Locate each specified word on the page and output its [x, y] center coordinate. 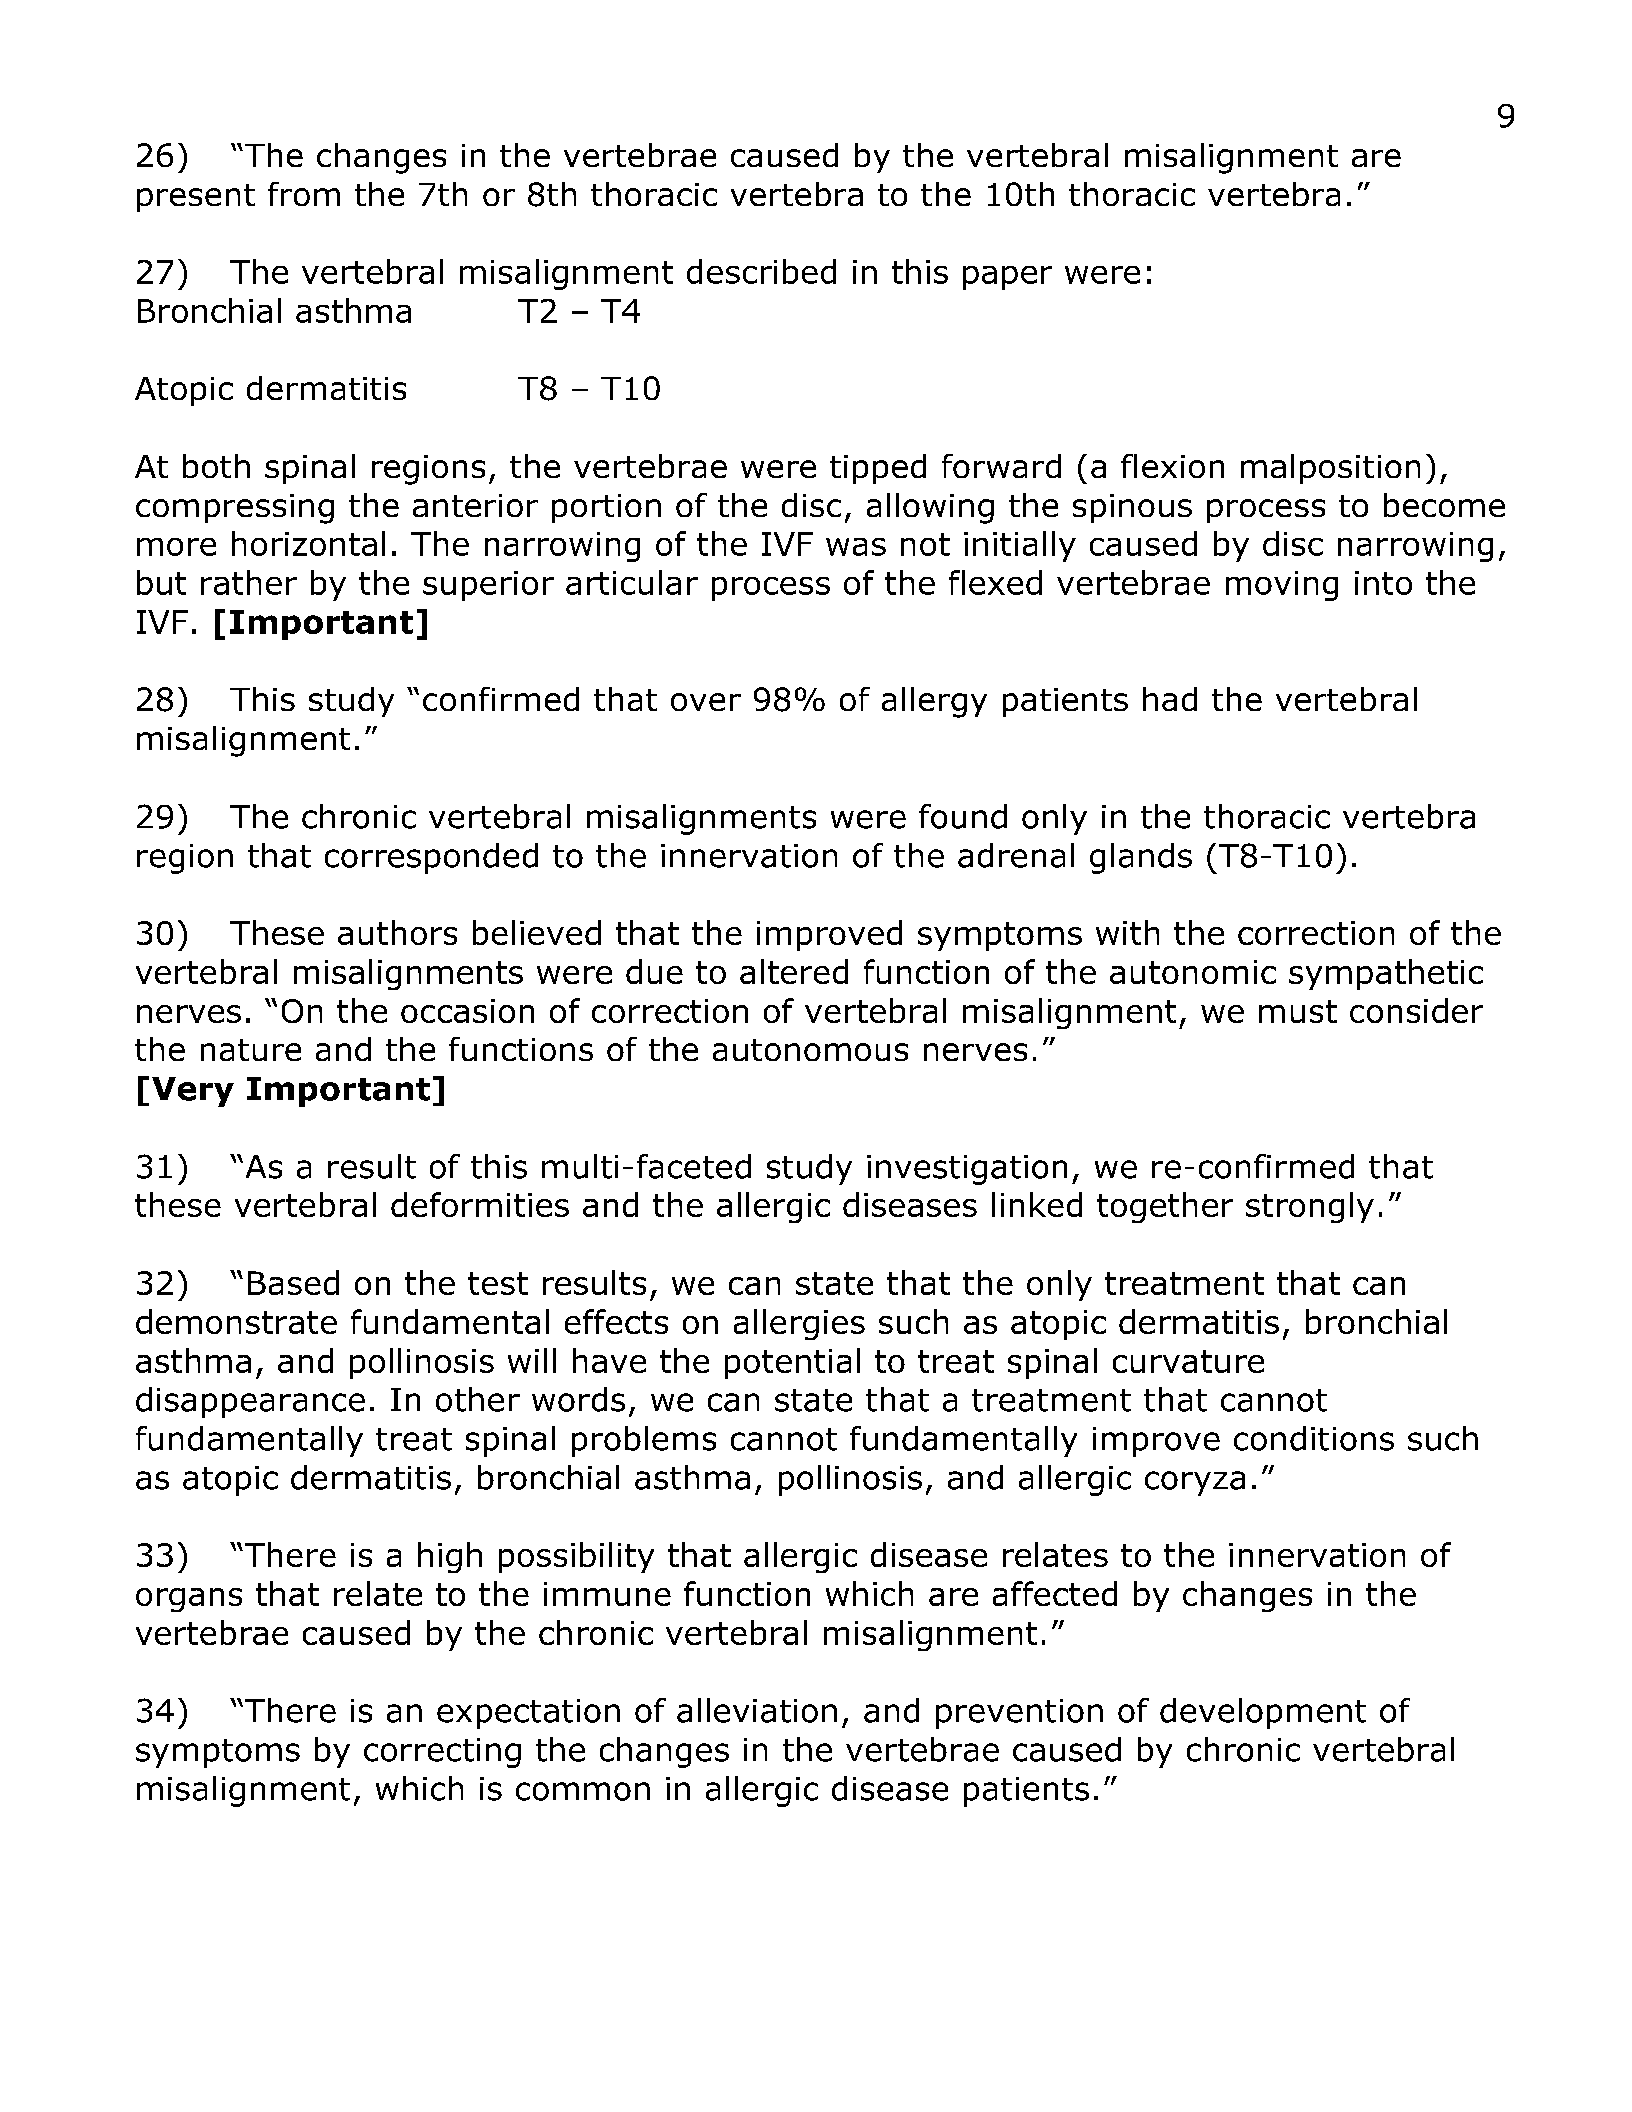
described [761, 271]
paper [1007, 278]
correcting [442, 1753]
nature [251, 1050]
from [304, 194]
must [1298, 1011]
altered [794, 971]
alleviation [757, 1710]
